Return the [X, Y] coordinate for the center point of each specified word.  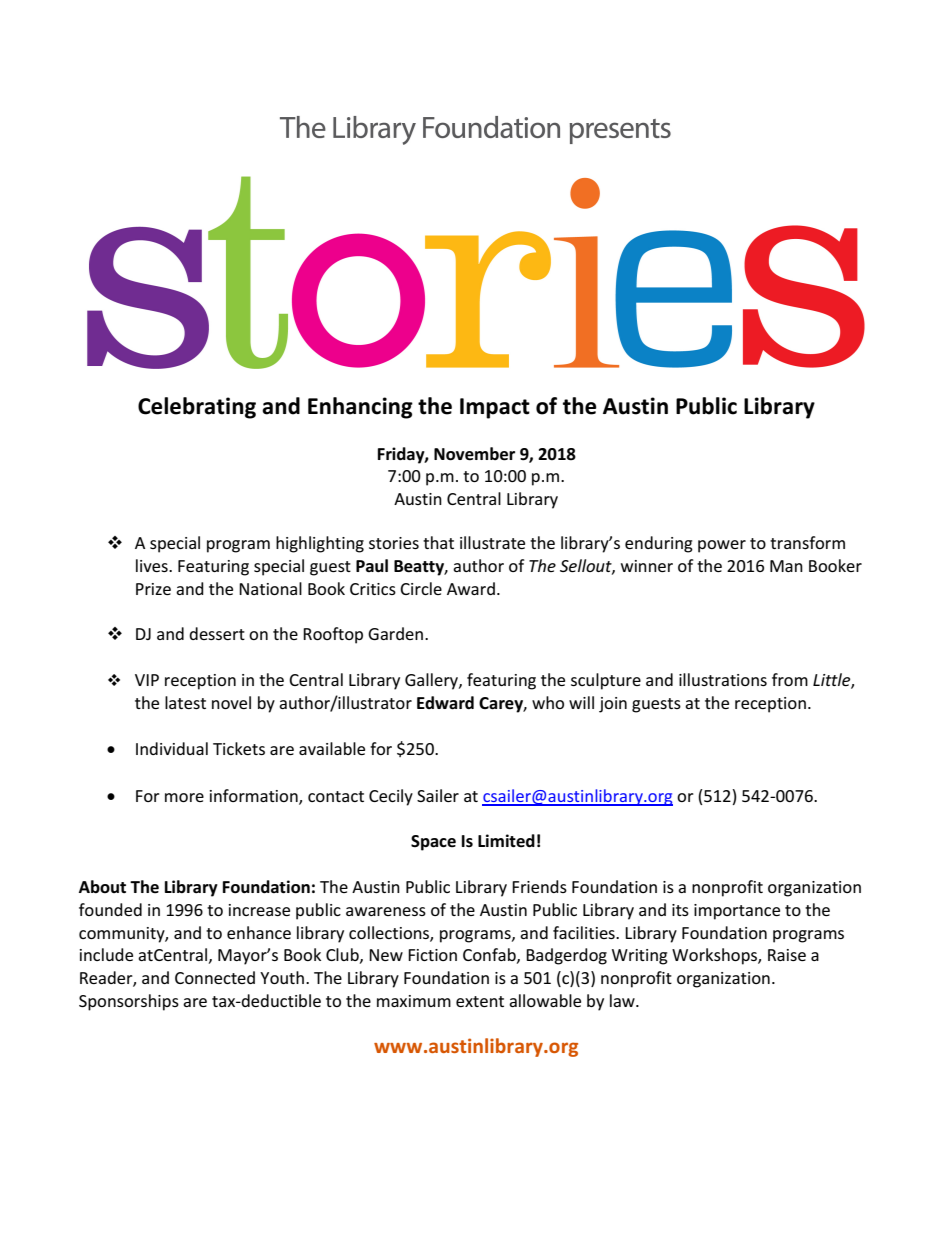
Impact [495, 408]
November [474, 454]
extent [480, 1001]
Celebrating [197, 408]
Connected [215, 977]
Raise [787, 955]
